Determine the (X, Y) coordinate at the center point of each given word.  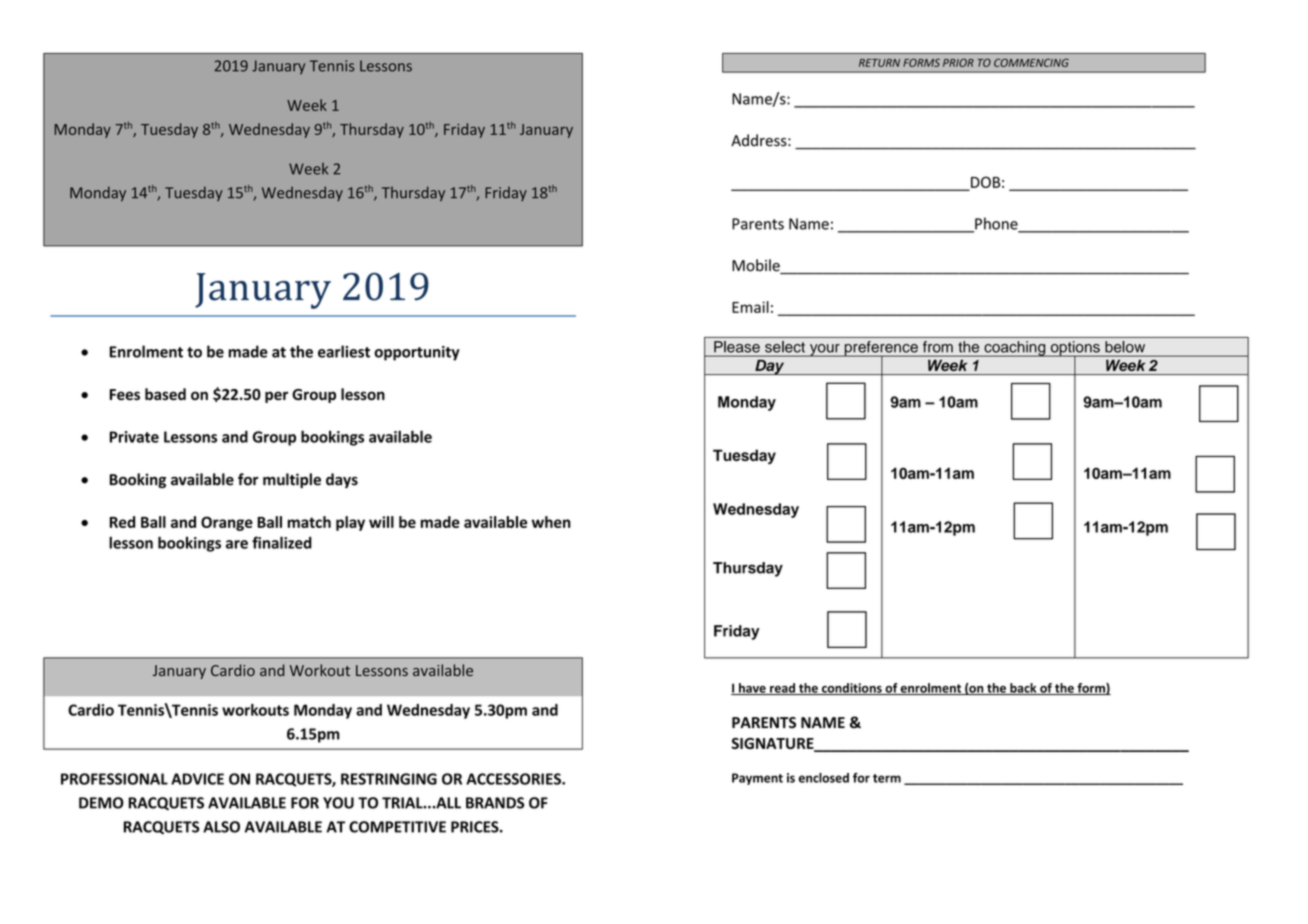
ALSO (221, 827)
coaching (1015, 349)
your (825, 350)
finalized (282, 542)
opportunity (417, 353)
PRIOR (958, 62)
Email (750, 307)
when (551, 522)
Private (134, 437)
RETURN (879, 63)
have (752, 689)
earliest (344, 351)
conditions (852, 689)
